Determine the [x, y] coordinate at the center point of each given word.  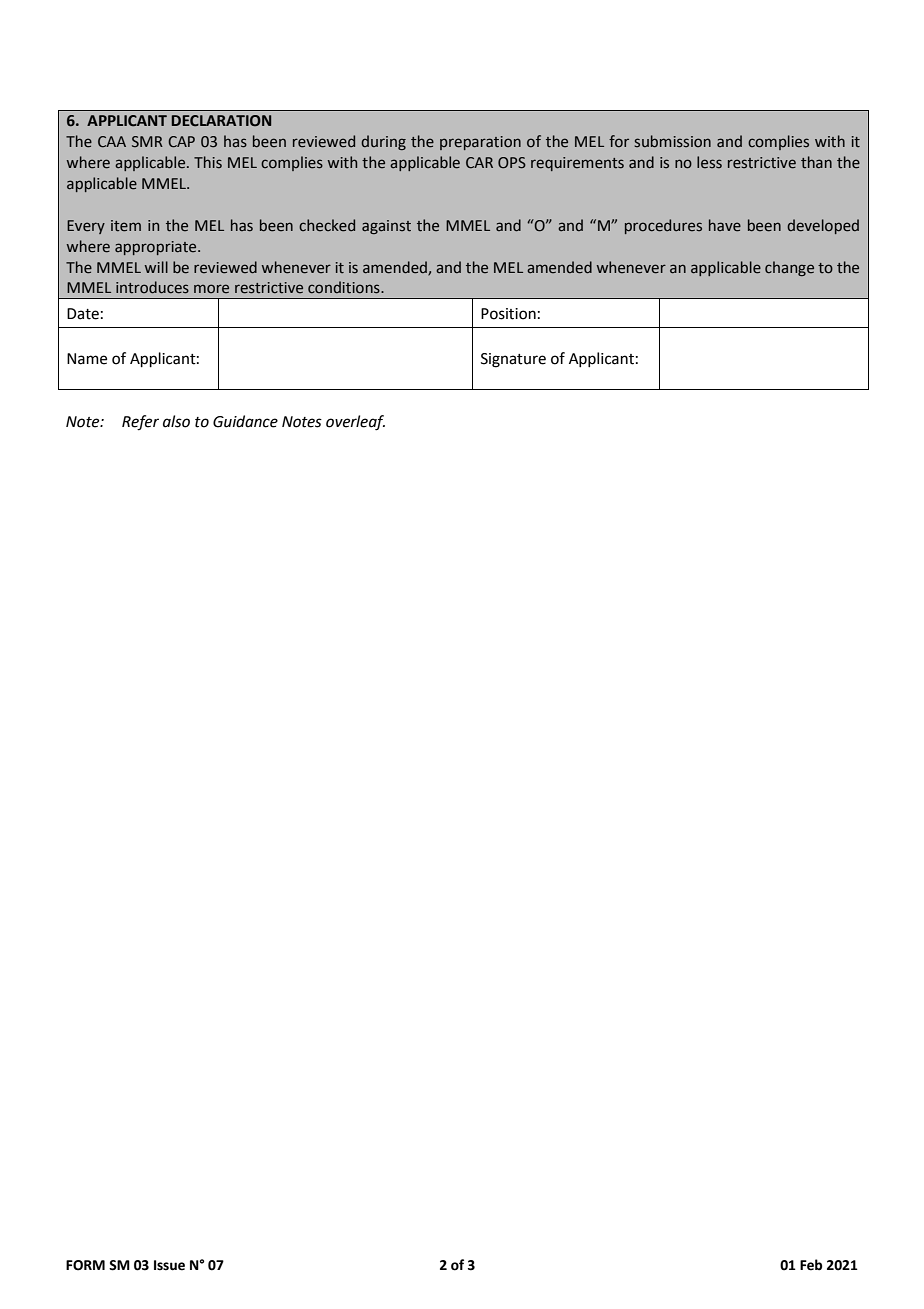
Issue [169, 1265]
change [789, 268]
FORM [85, 1265]
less [709, 162]
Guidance [245, 421]
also [176, 421]
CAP [181, 142]
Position [508, 314]
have [725, 225]
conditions [345, 287]
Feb [811, 1265]
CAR [479, 163]
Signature [513, 360]
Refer [140, 423]
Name [87, 359]
